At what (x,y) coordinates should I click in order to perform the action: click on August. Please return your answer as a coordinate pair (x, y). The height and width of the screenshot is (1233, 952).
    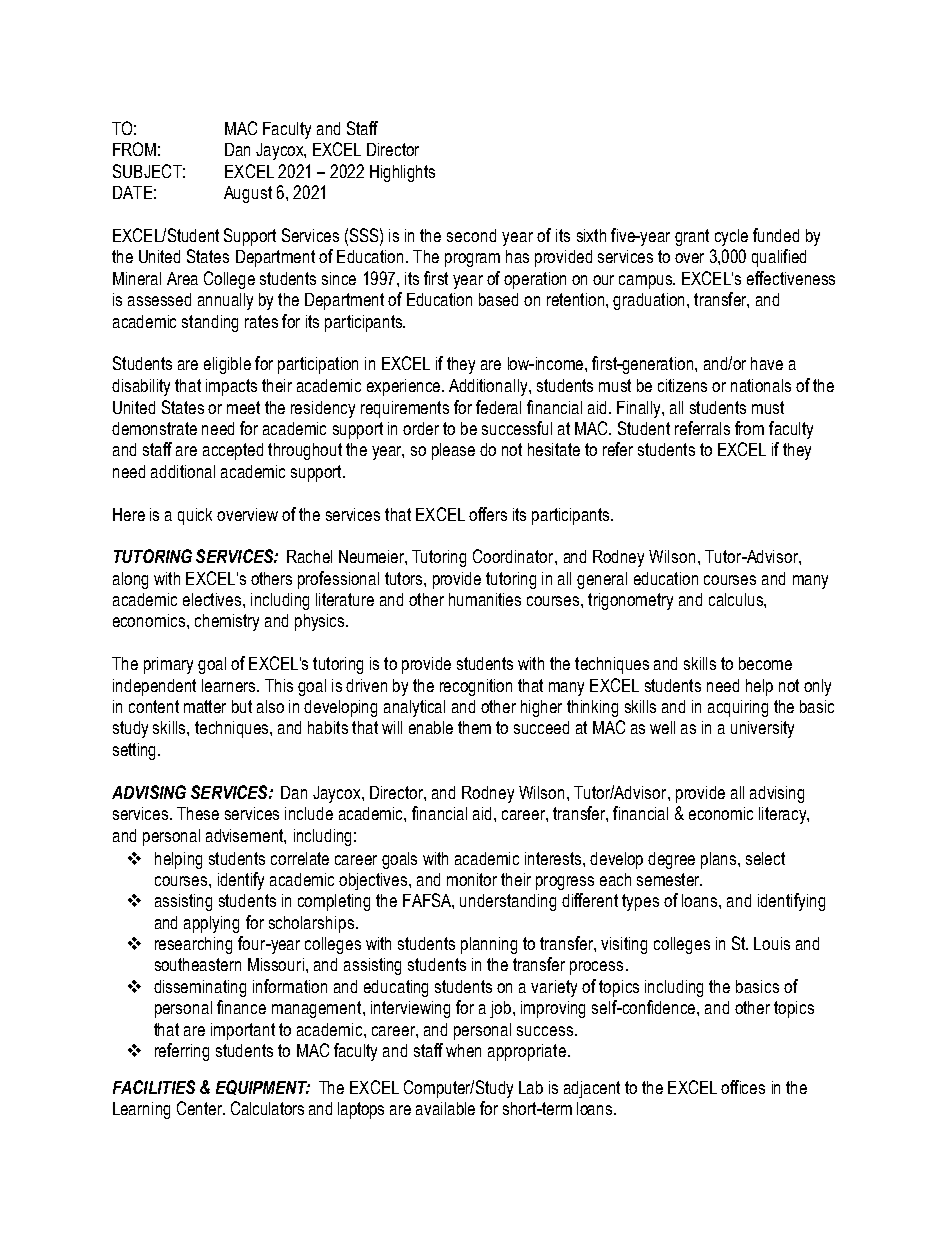
    Looking at the image, I should click on (248, 194).
